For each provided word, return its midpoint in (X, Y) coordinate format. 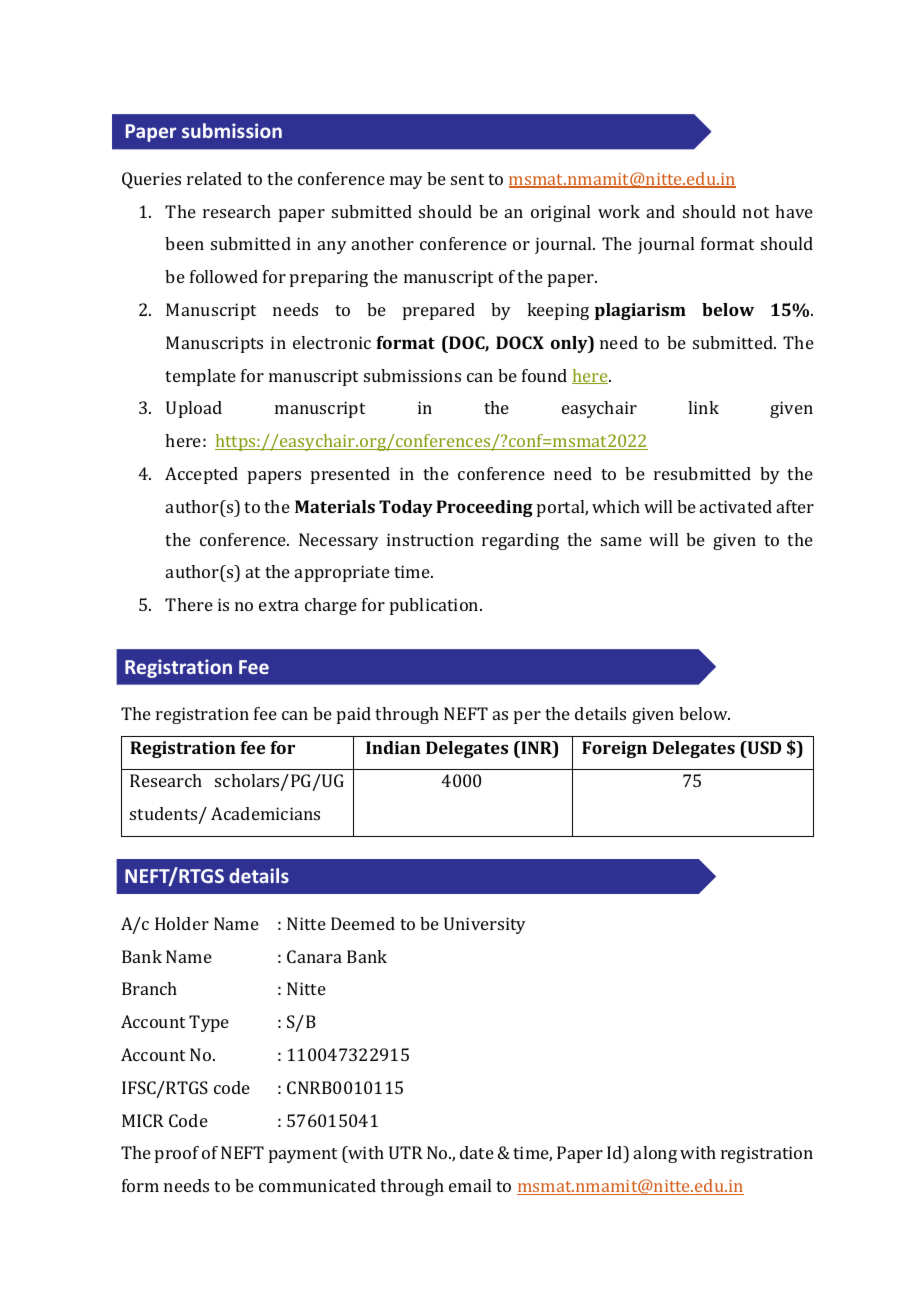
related (214, 178)
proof (177, 1154)
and (661, 211)
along (655, 1154)
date (477, 1152)
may (406, 182)
